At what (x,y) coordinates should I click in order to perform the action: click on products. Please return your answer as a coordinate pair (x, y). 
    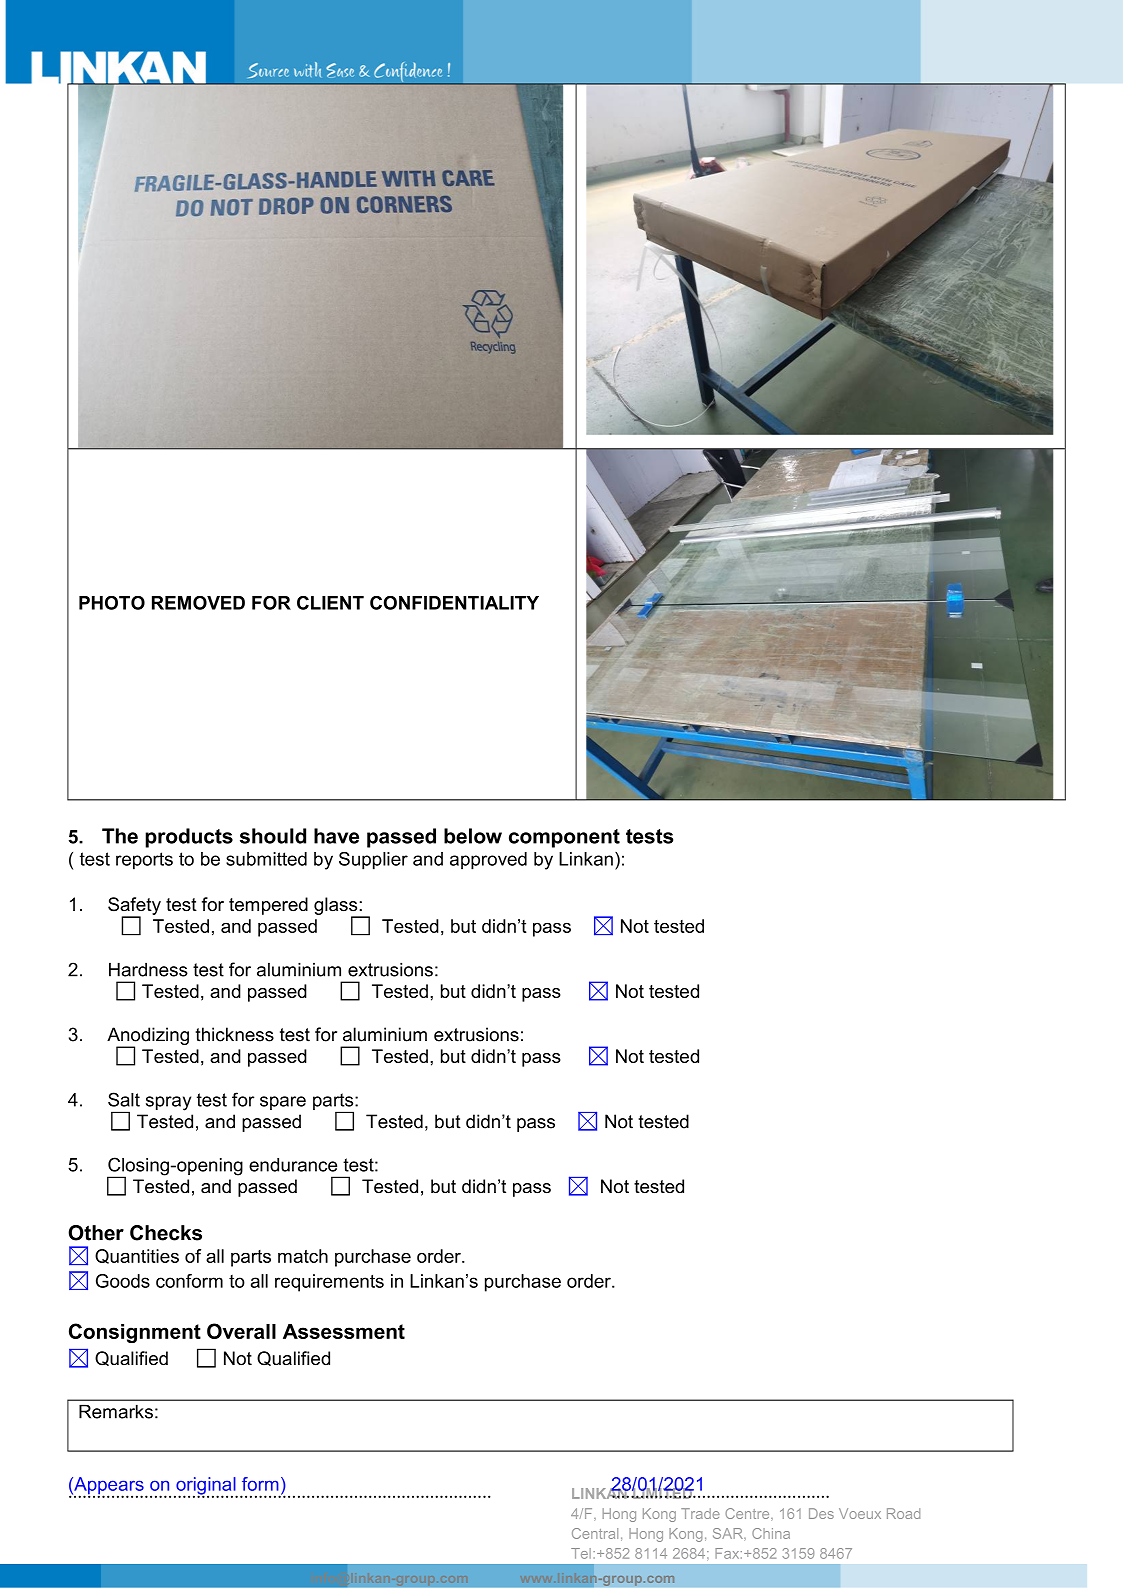
    Looking at the image, I should click on (189, 838).
